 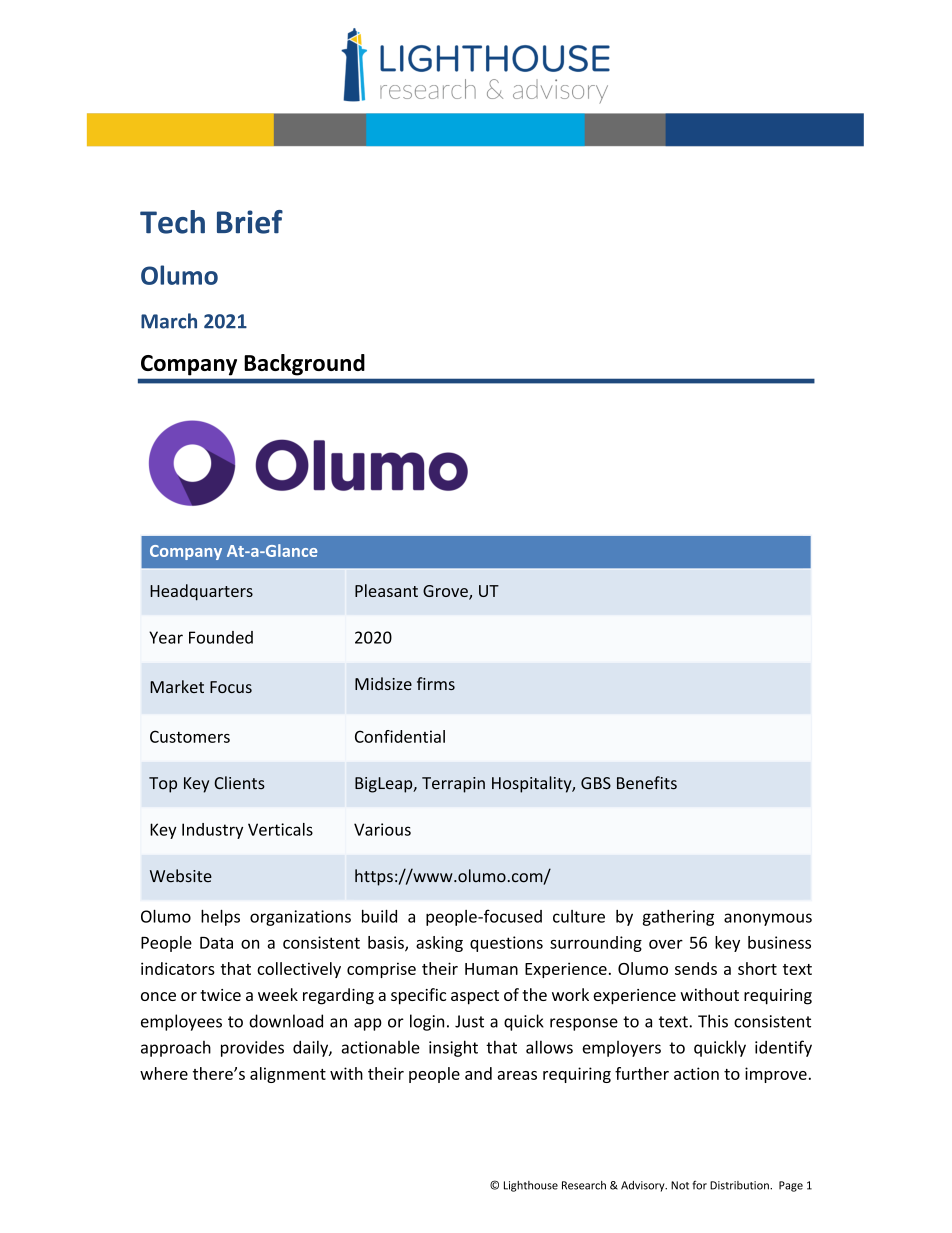 What do you see at coordinates (250, 222) in the screenshot?
I see `Brief` at bounding box center [250, 222].
